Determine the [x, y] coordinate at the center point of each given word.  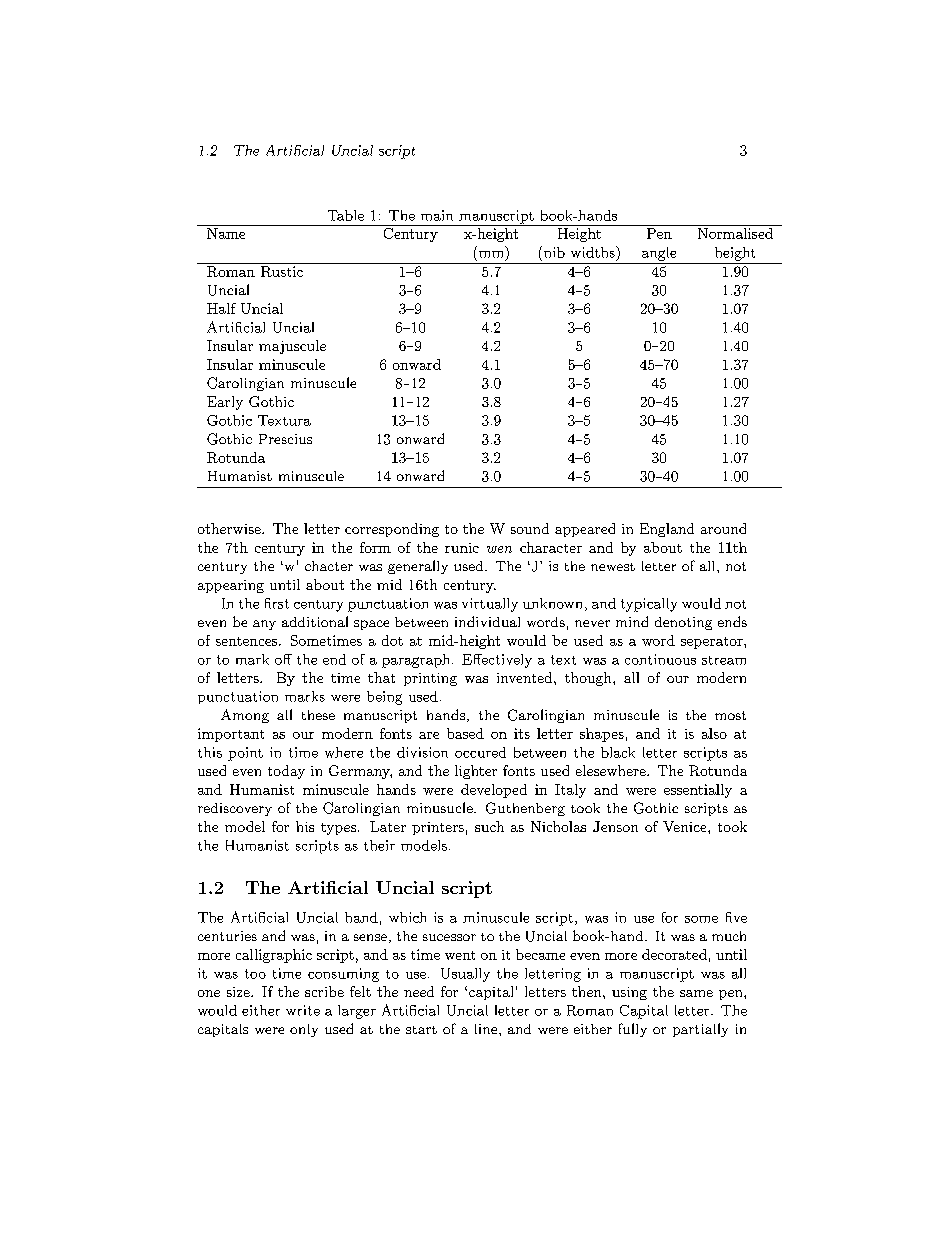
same [696, 993]
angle [659, 254]
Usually [465, 975]
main [437, 215]
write [303, 1010]
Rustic [282, 271]
